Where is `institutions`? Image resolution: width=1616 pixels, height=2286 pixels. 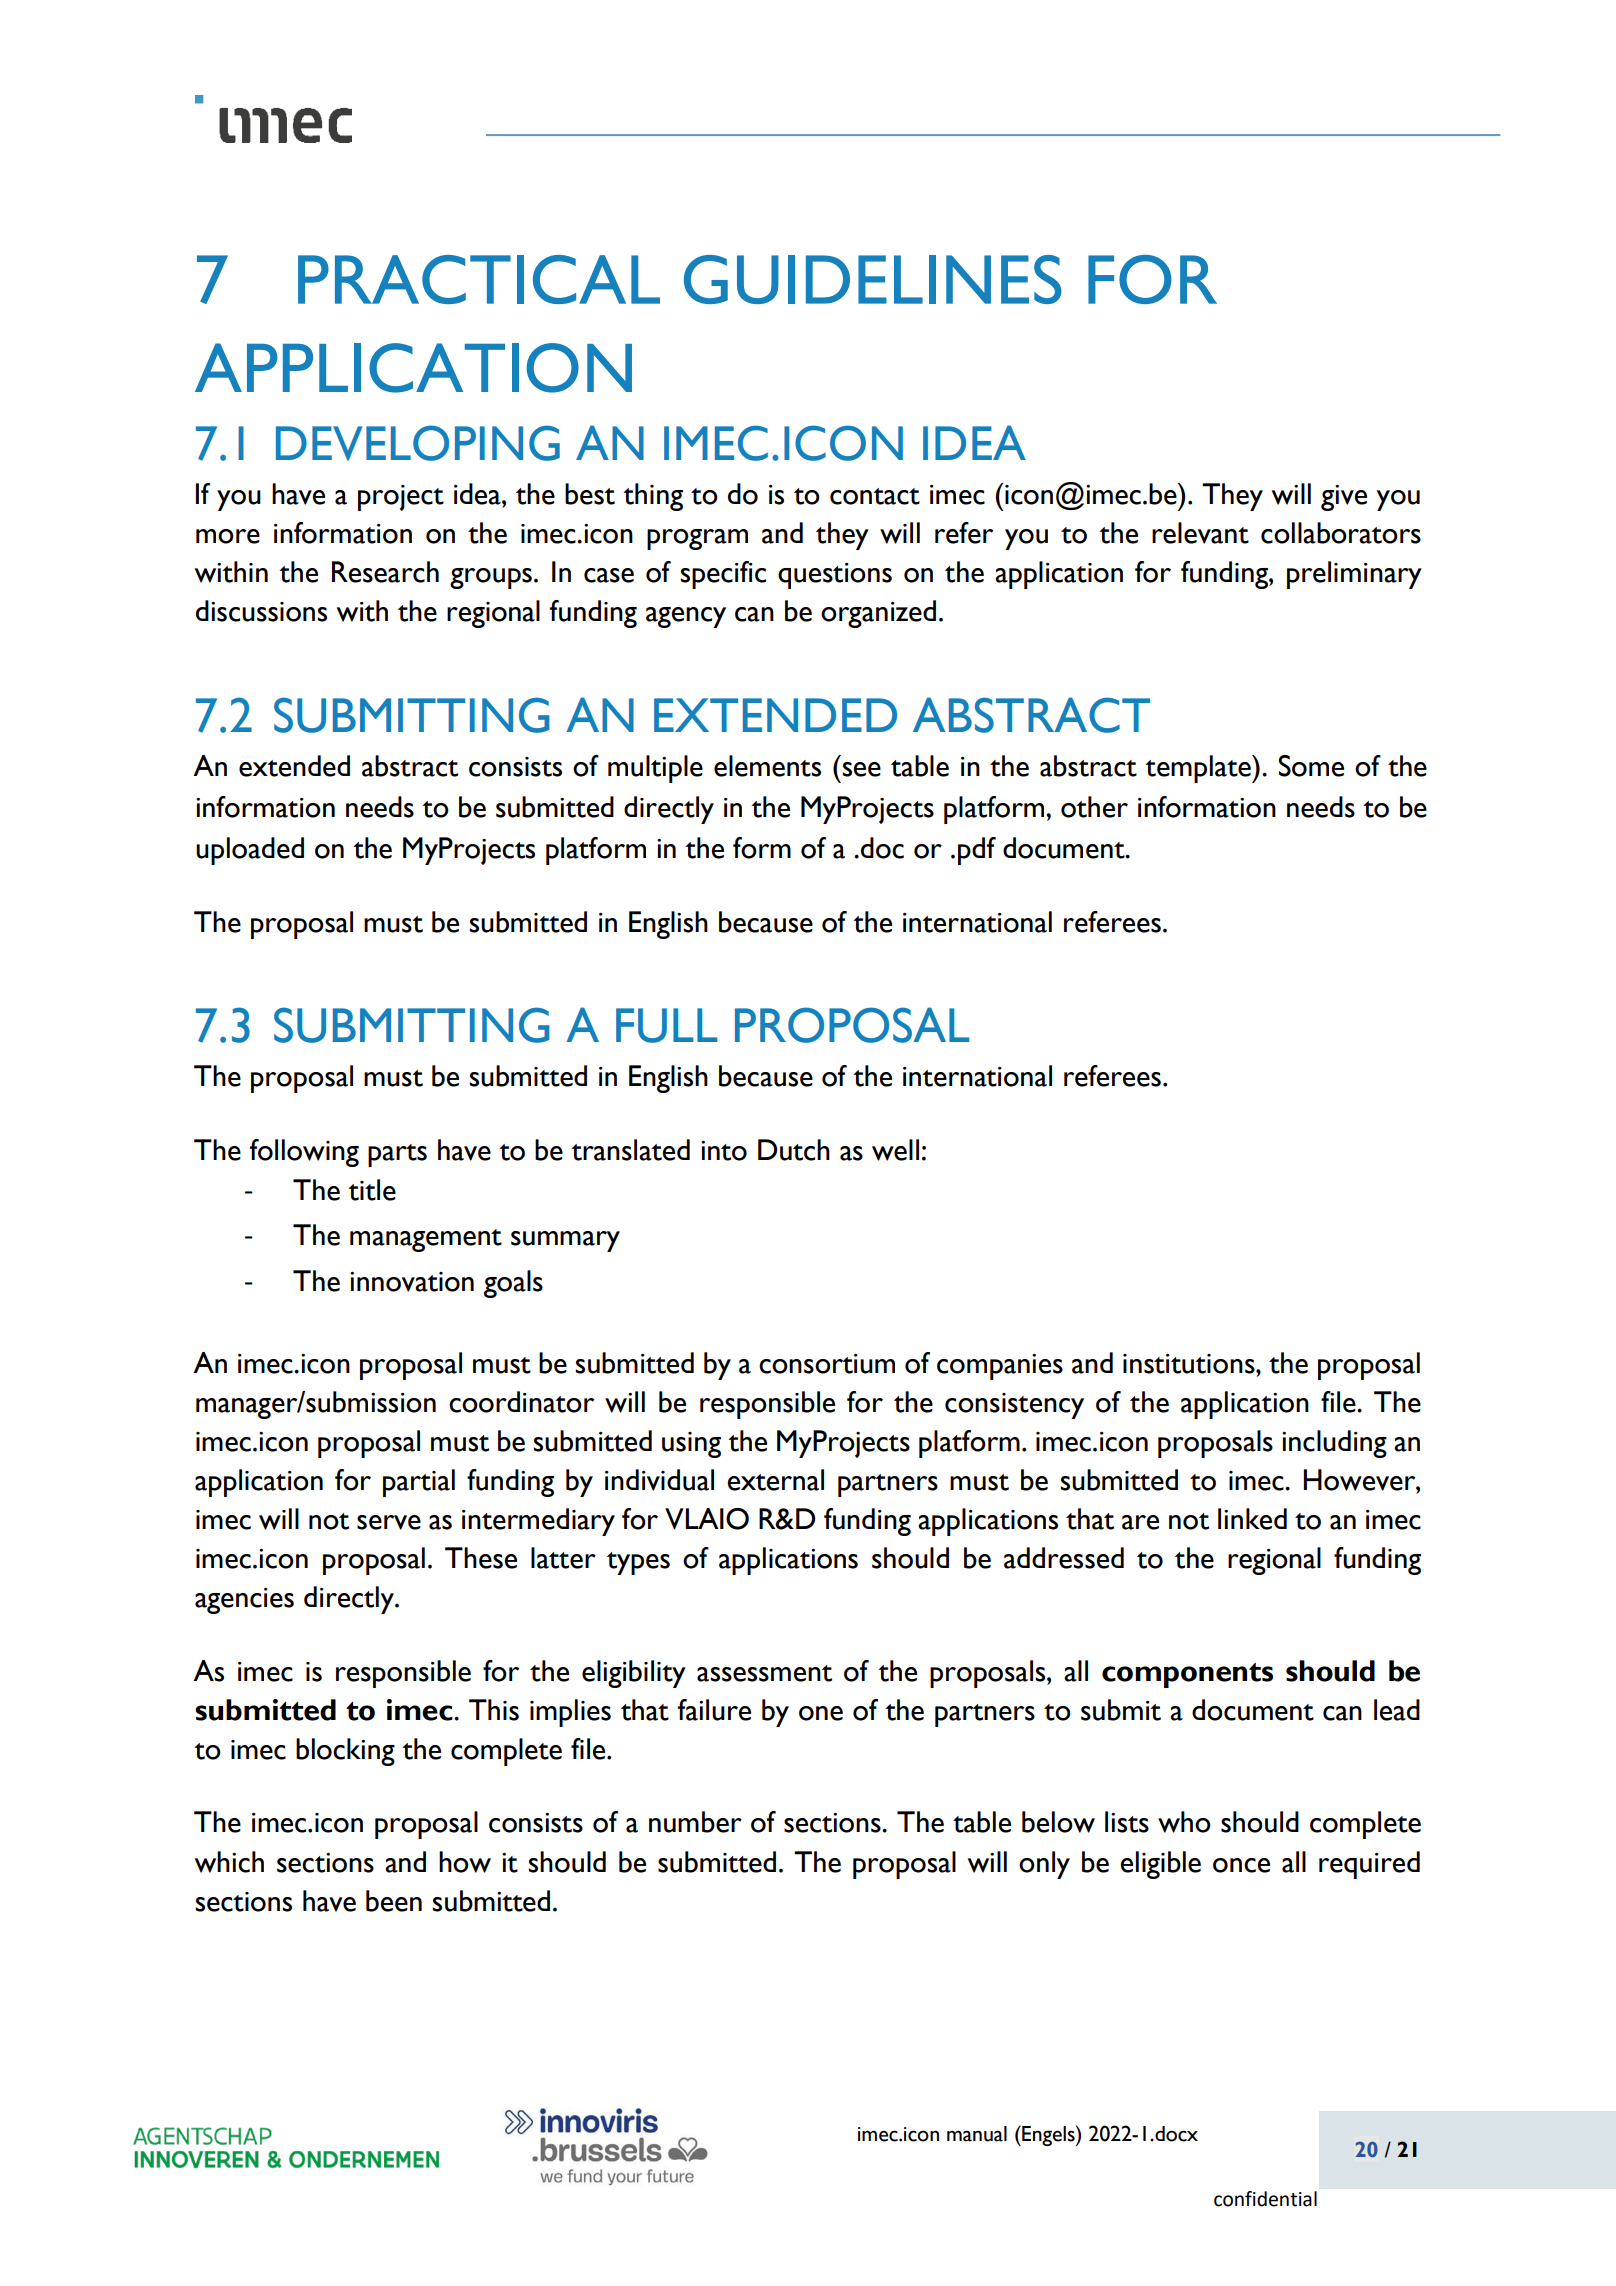
institutions is located at coordinates (1190, 1364).
